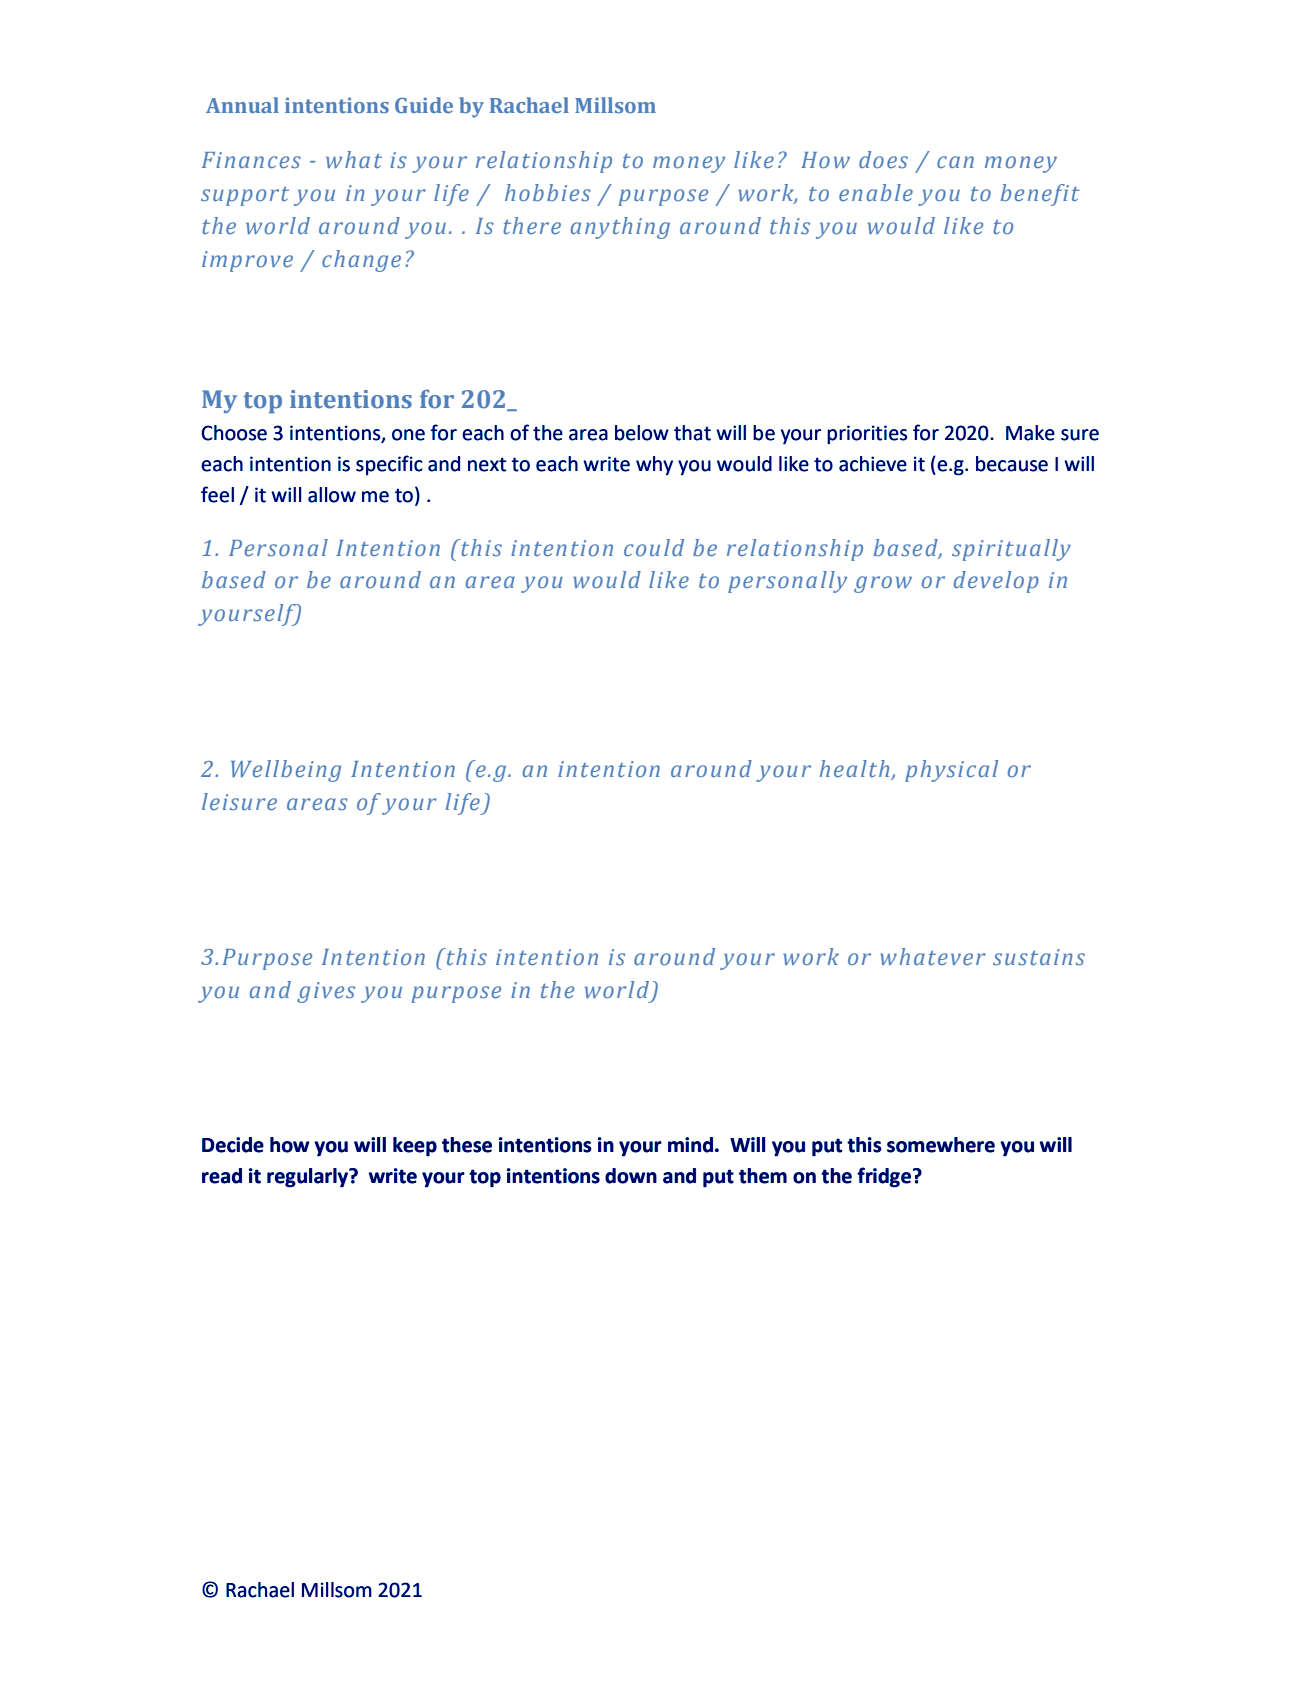  What do you see at coordinates (251, 160) in the screenshot?
I see `Finances` at bounding box center [251, 160].
